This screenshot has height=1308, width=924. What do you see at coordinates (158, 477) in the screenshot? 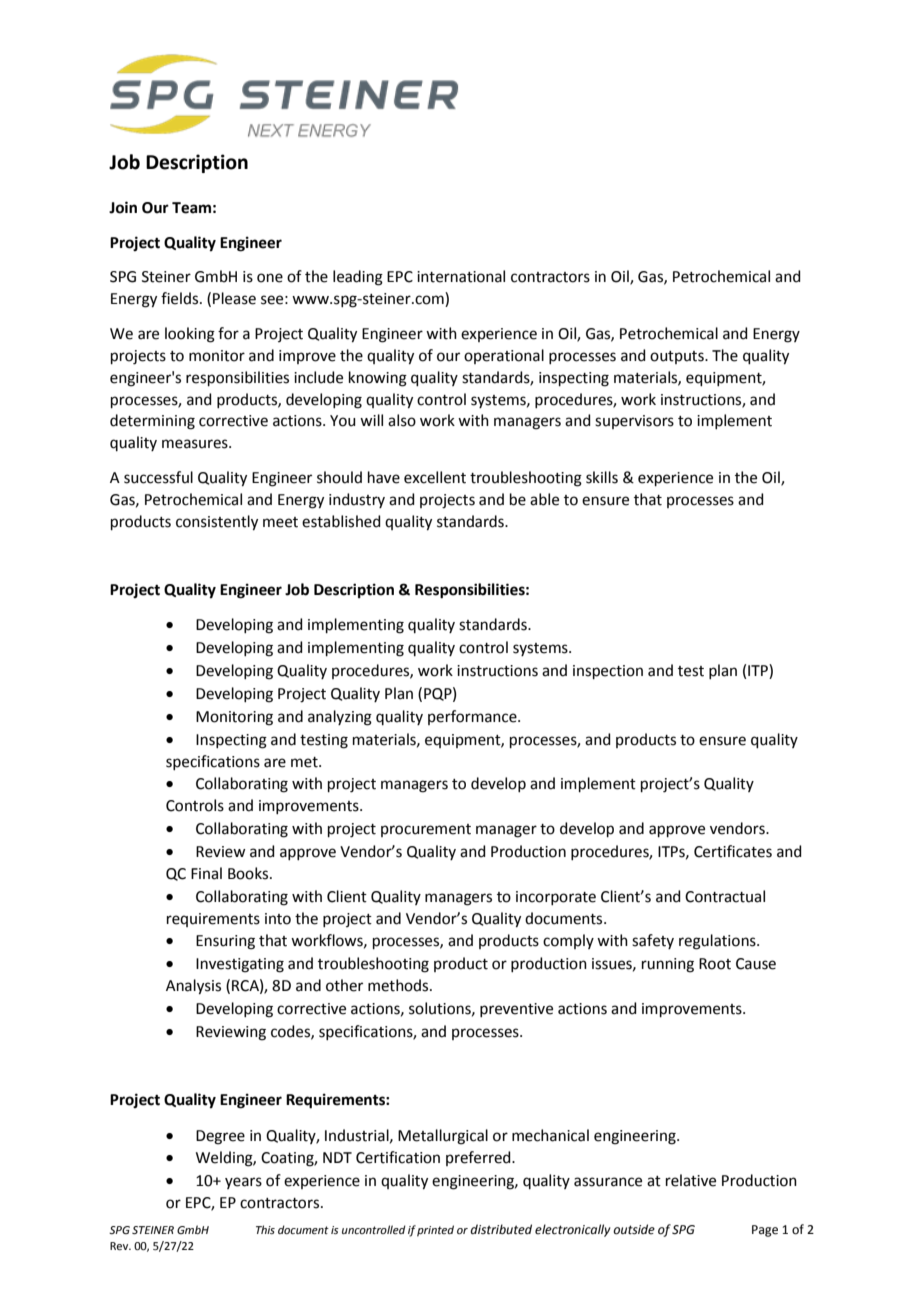
I see `successful` at bounding box center [158, 477].
